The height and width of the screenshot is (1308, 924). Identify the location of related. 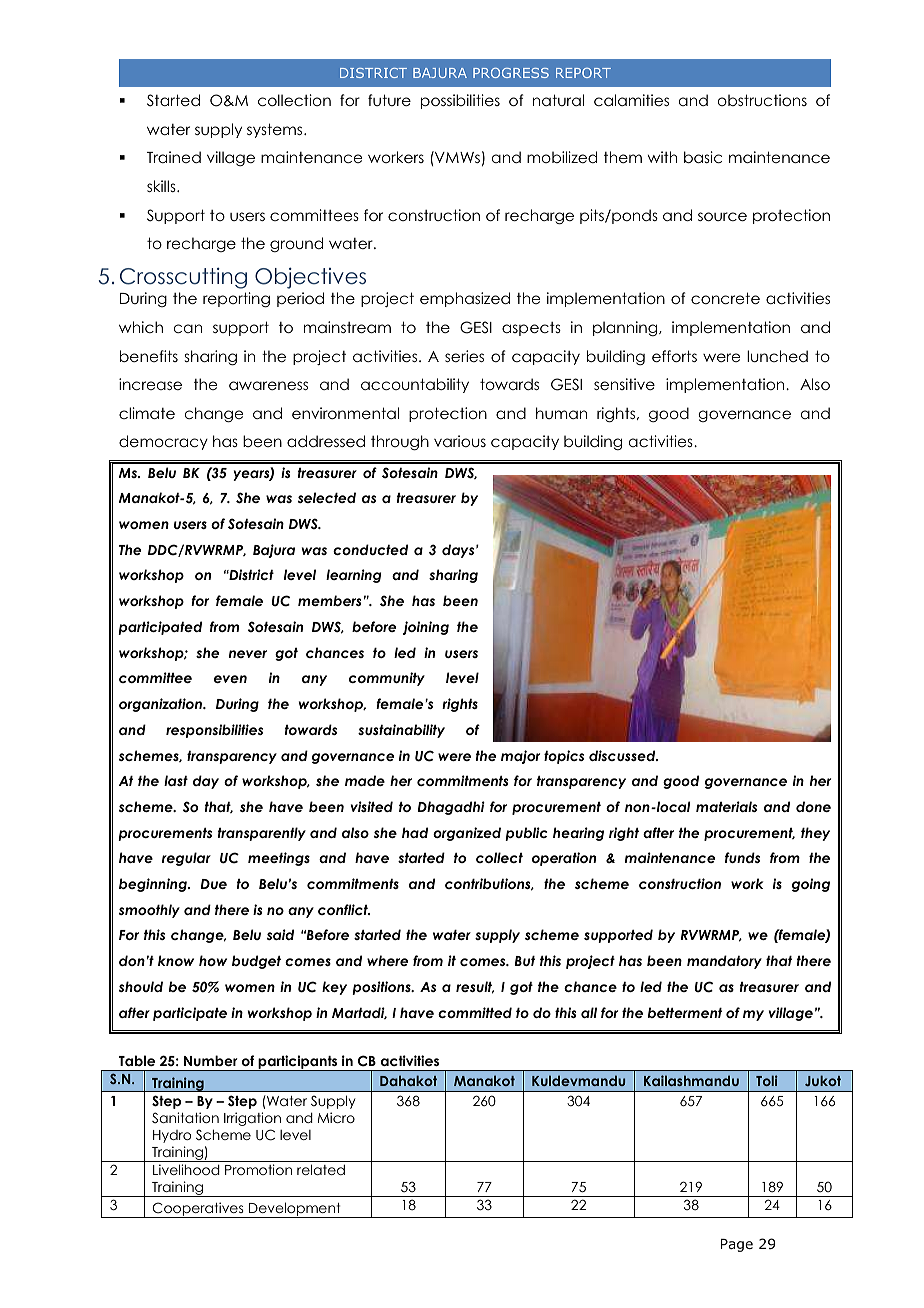
(321, 1169).
